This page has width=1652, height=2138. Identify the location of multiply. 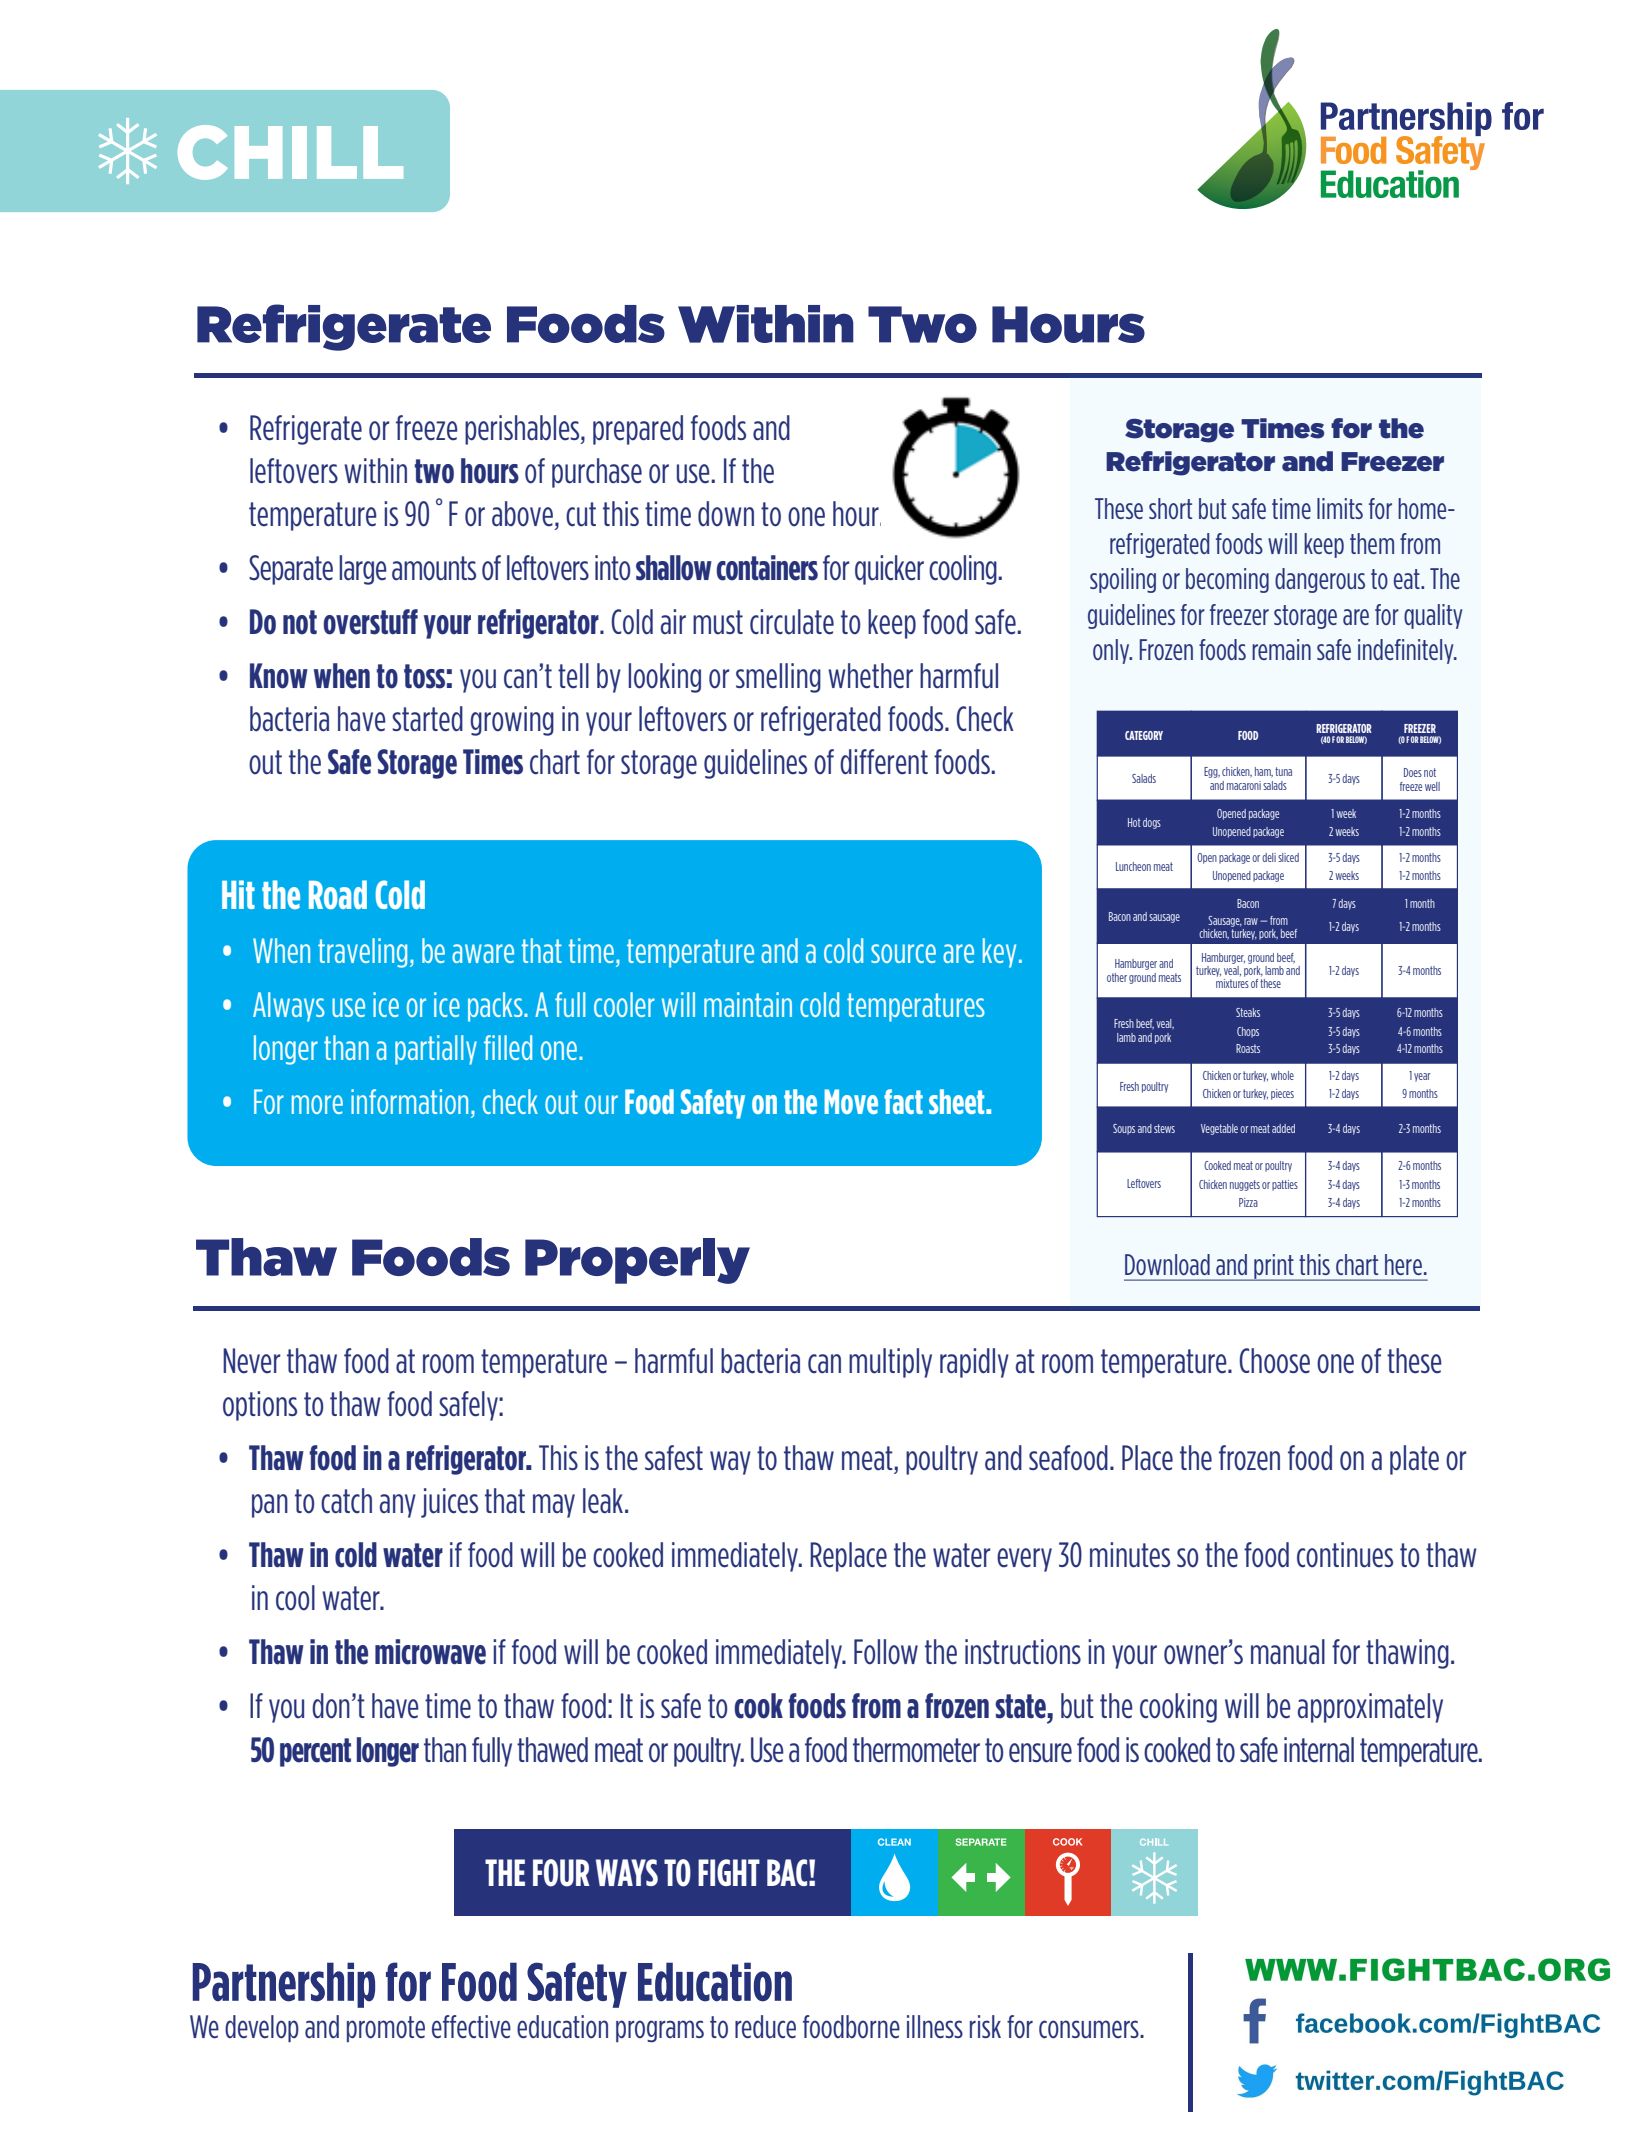
(890, 1363).
